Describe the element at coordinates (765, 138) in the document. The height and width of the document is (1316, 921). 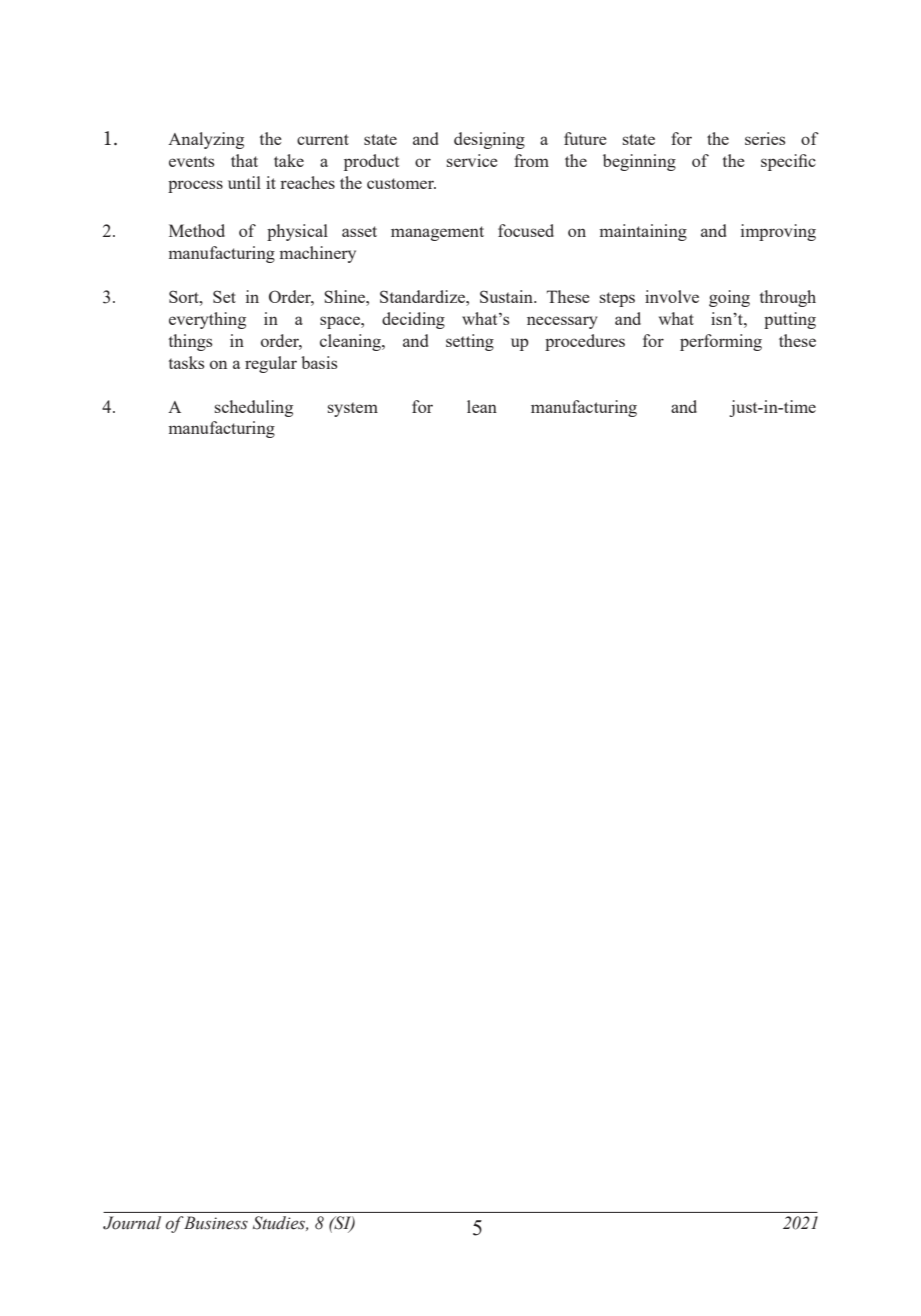
I see `series` at that location.
